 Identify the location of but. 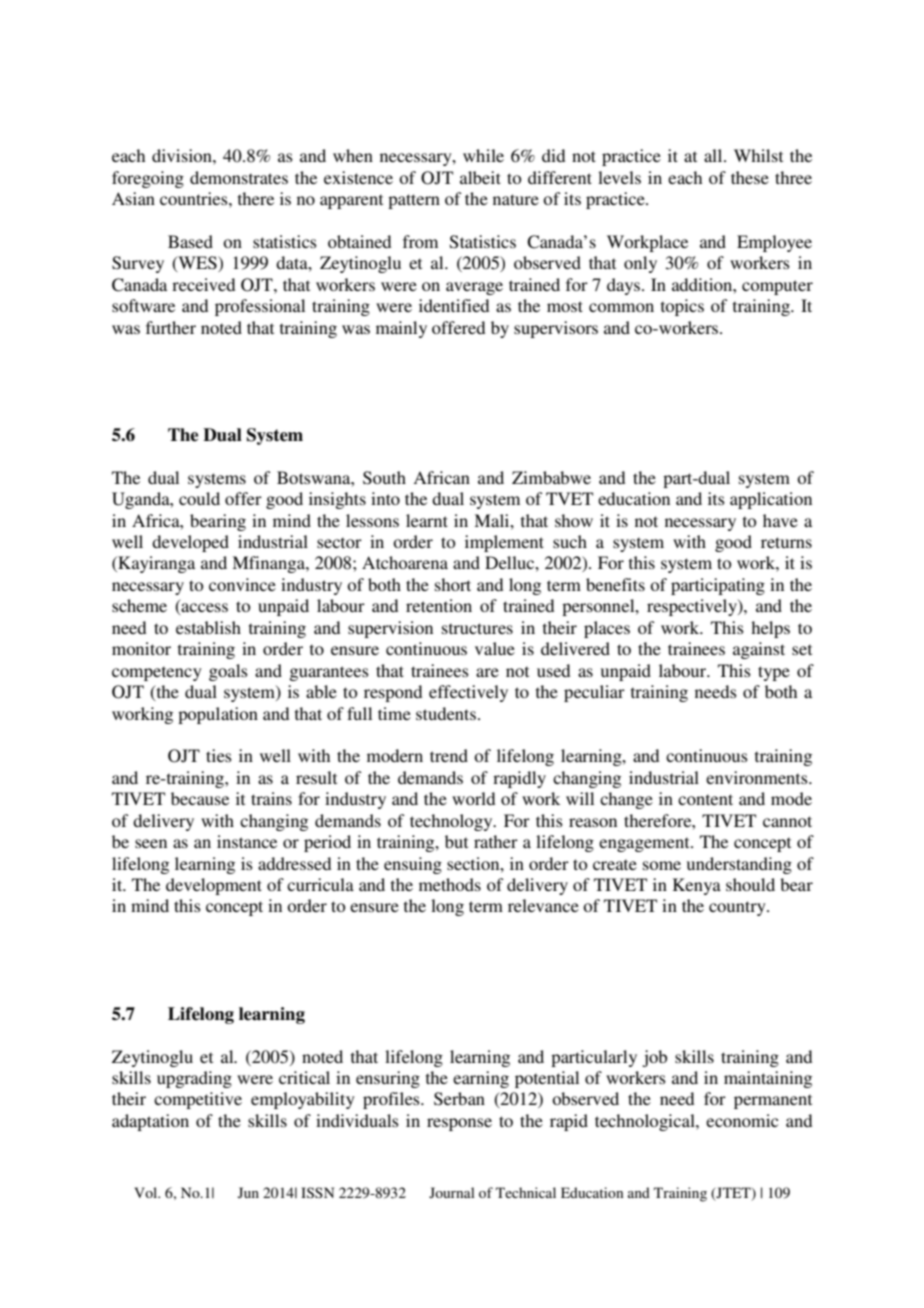
(456, 841).
